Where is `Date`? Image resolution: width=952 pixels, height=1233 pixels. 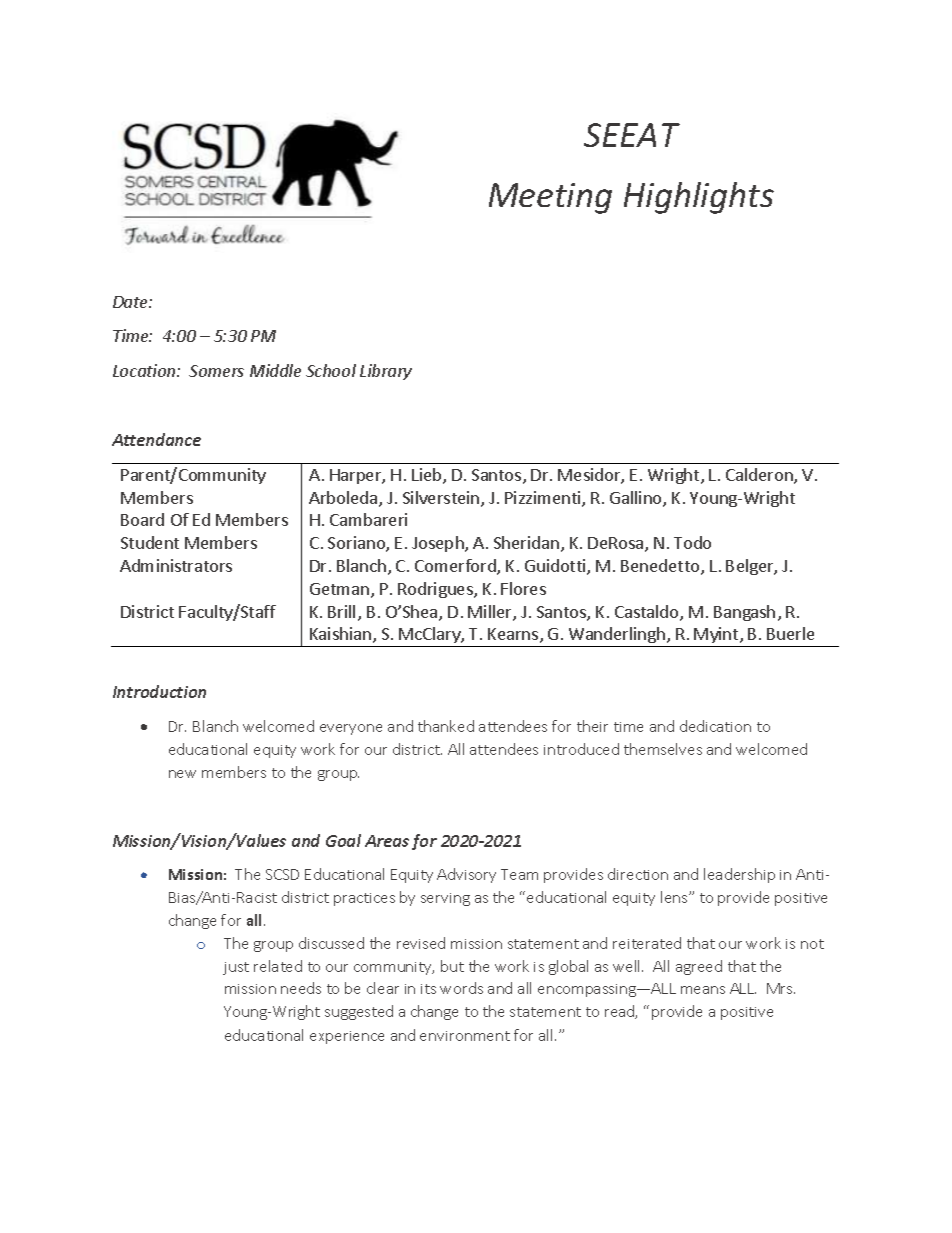
Date is located at coordinates (131, 302).
